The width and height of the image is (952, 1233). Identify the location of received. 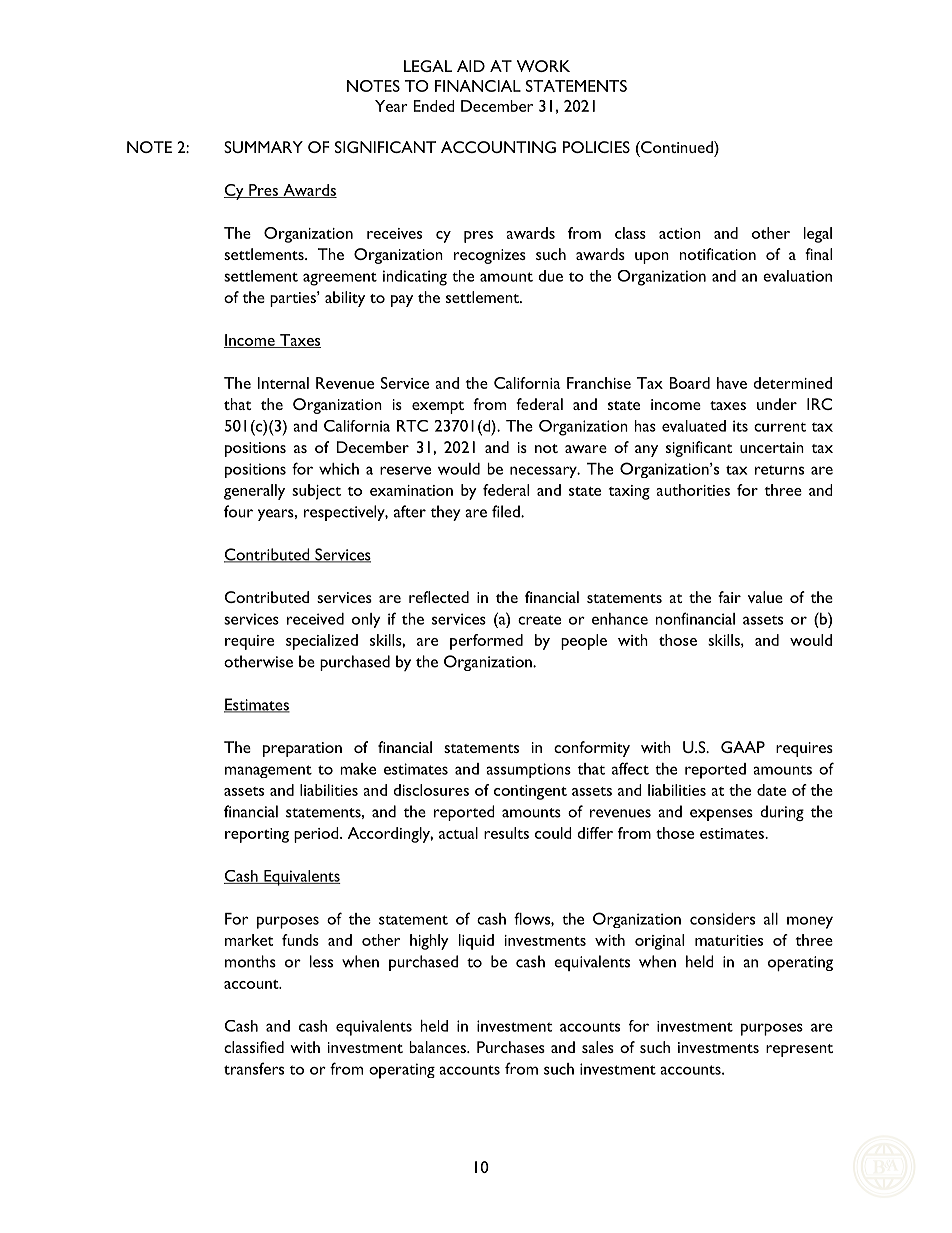
(315, 619).
